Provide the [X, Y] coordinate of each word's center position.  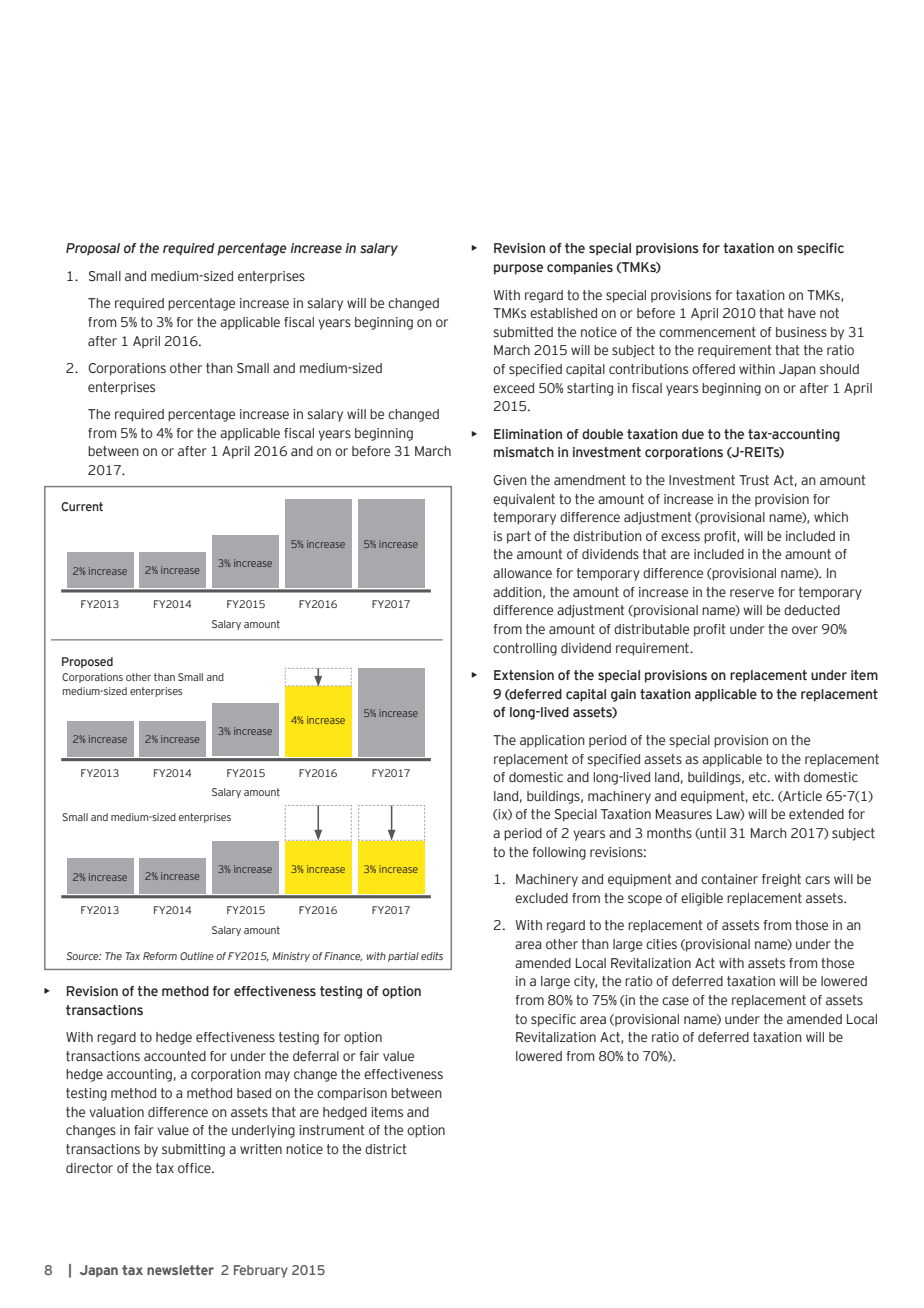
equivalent [524, 500]
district [386, 1149]
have [802, 313]
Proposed [87, 662]
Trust [754, 480]
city [585, 982]
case [675, 1001]
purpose [518, 269]
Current [82, 506]
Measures [684, 814]
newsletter [180, 1270]
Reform [160, 956]
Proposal [93, 249]
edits [432, 956]
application [552, 741]
